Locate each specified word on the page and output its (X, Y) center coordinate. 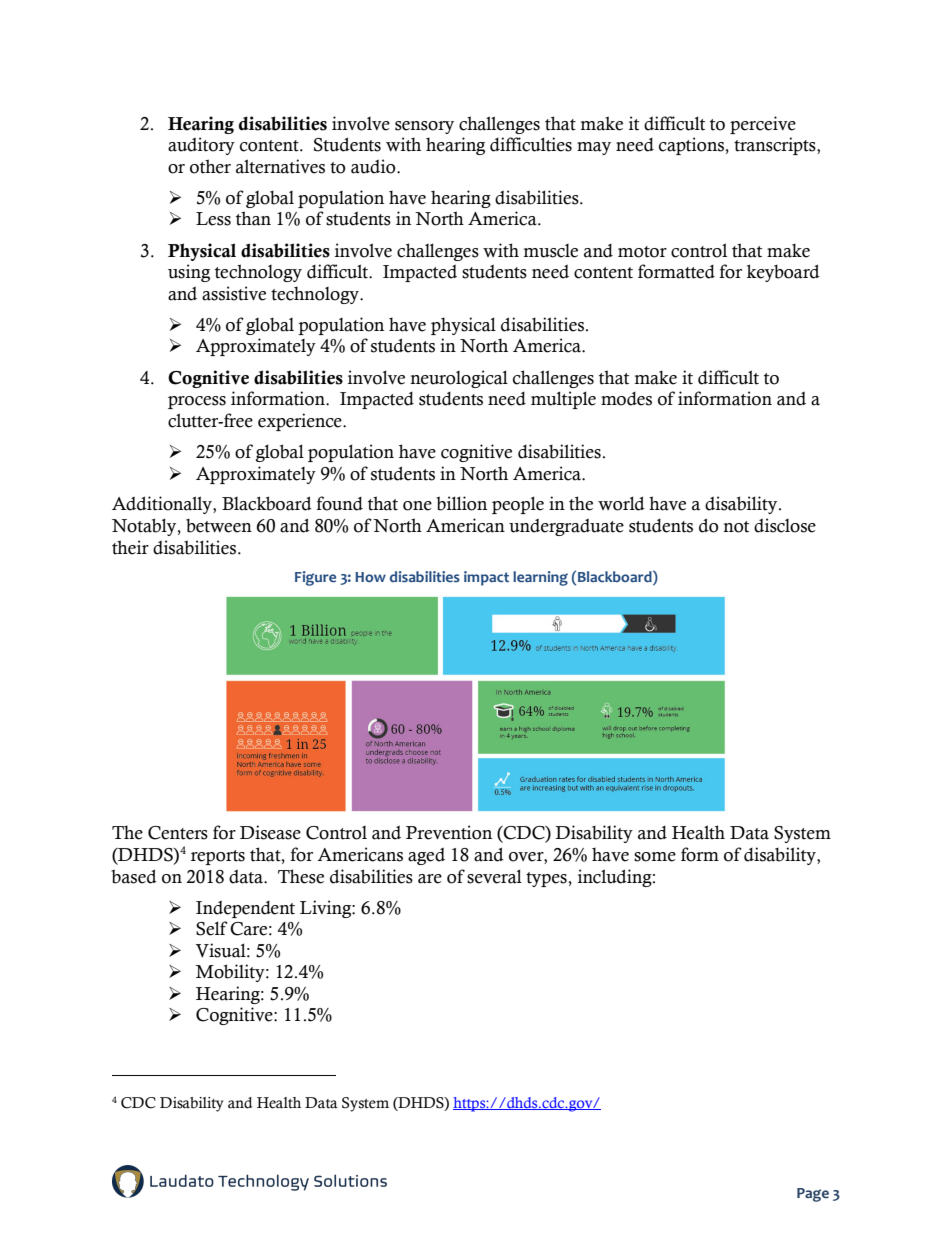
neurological (459, 379)
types (547, 879)
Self (212, 928)
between (219, 526)
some (655, 857)
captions (692, 146)
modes (626, 399)
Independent (245, 909)
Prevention (449, 832)
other (210, 166)
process (197, 402)
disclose (785, 525)
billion (461, 503)
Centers (178, 833)
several (494, 876)
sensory (424, 127)
